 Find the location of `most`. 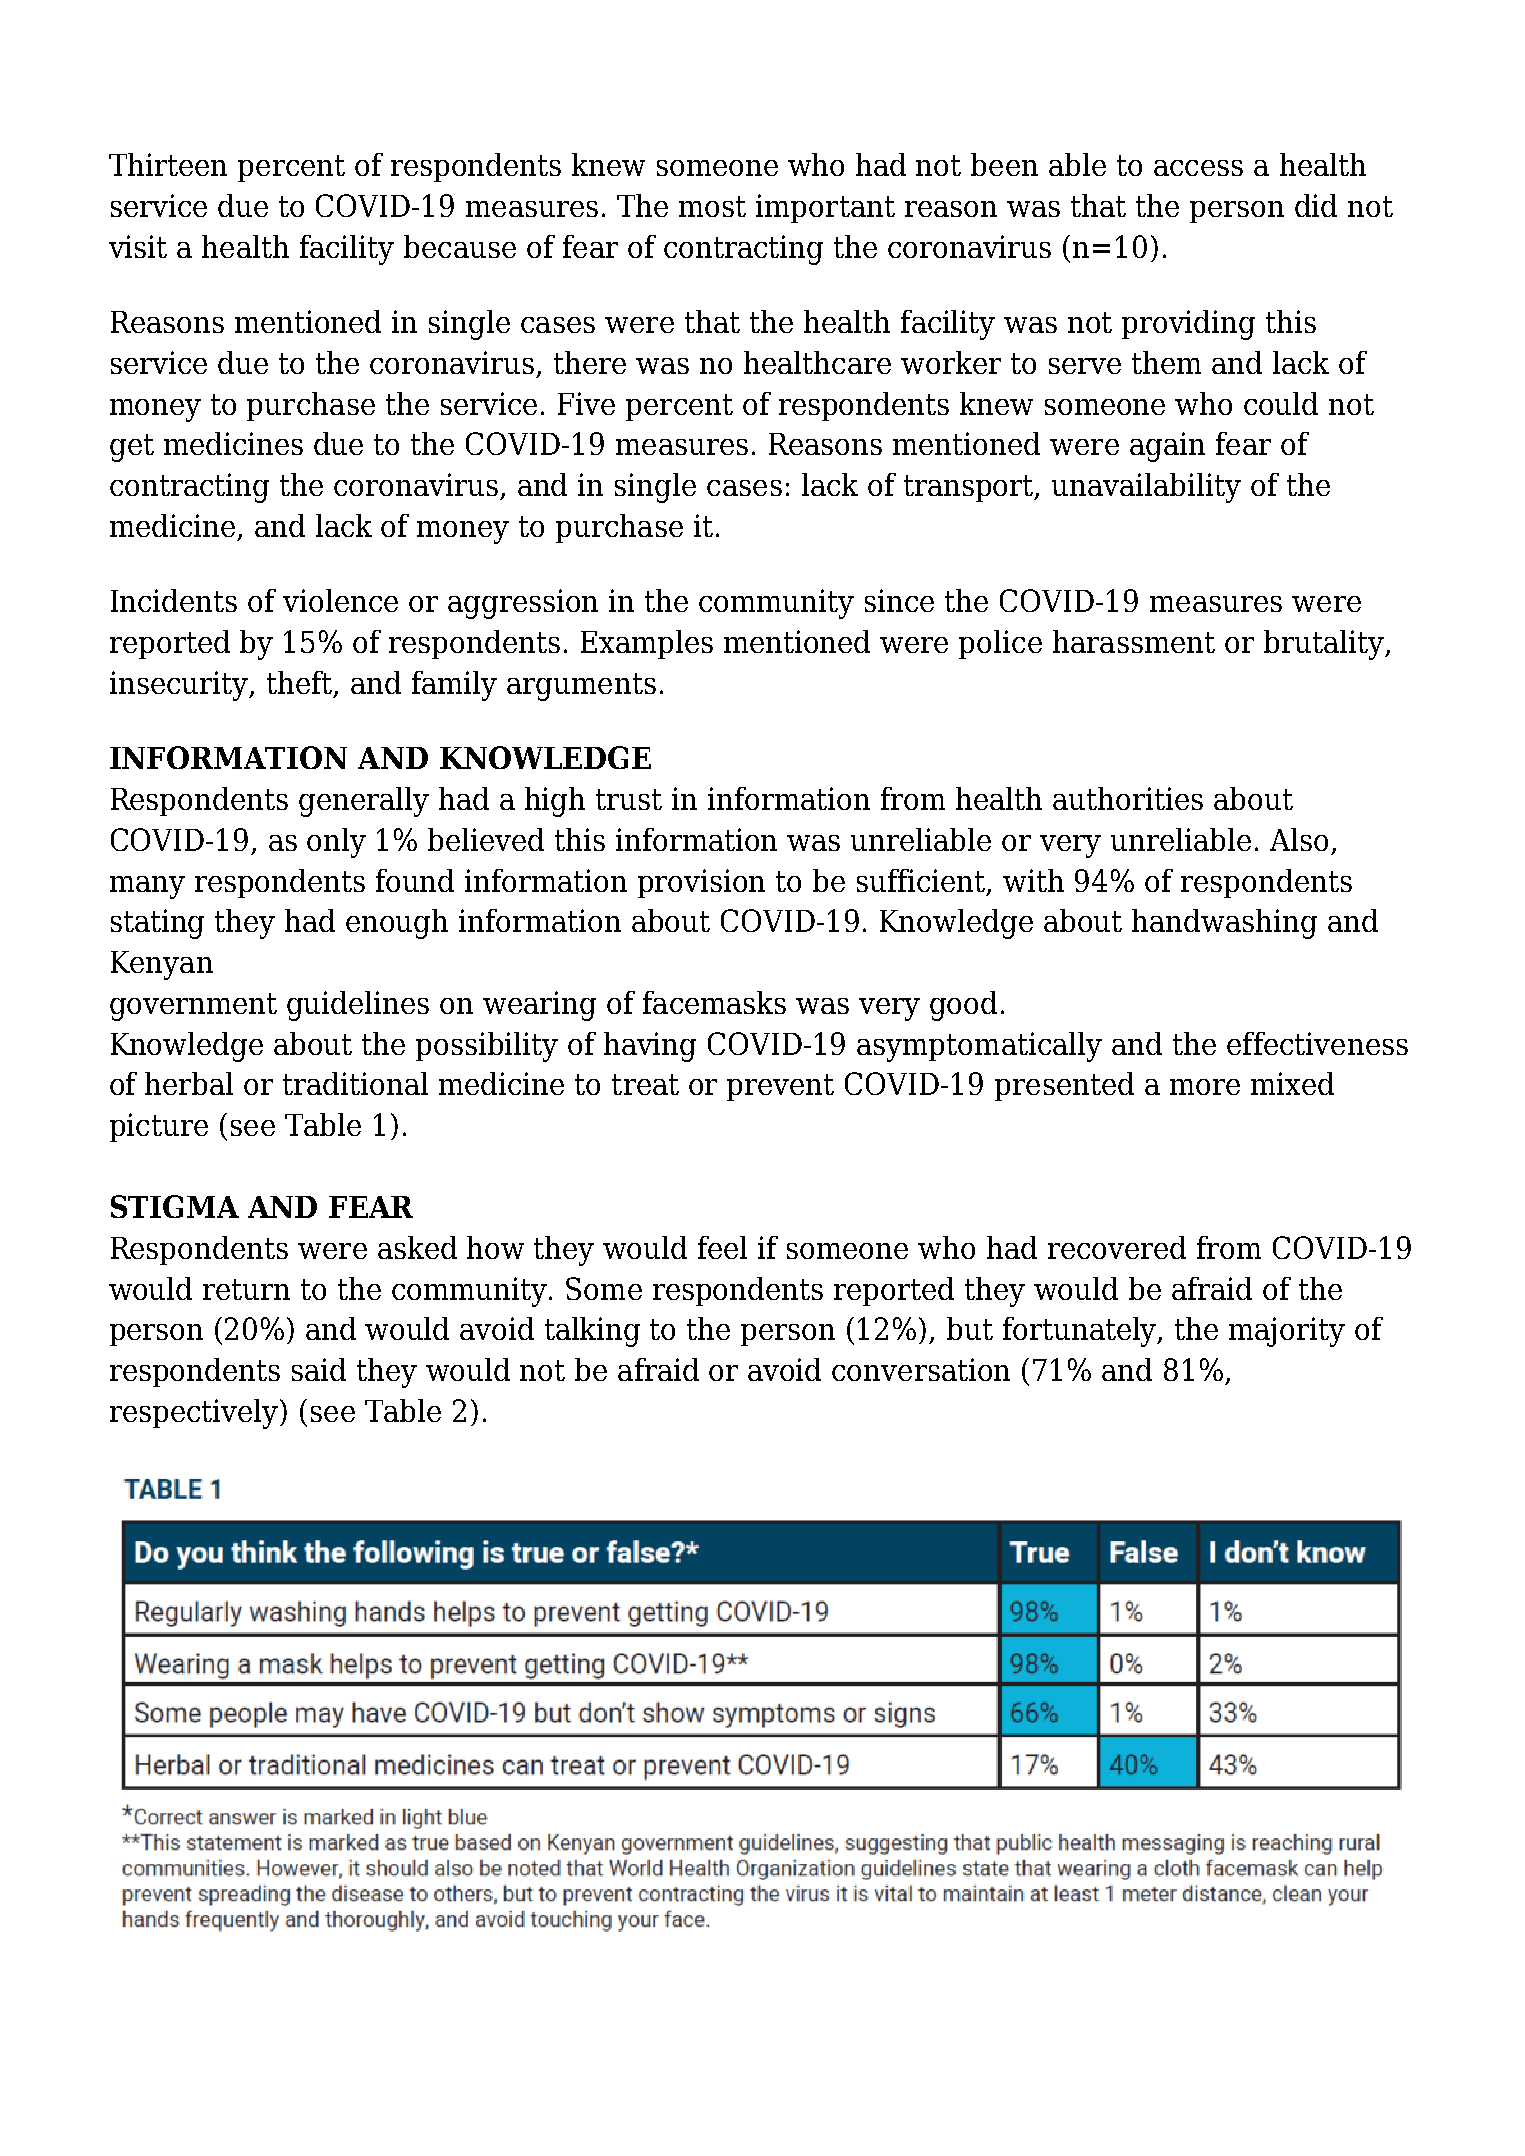

most is located at coordinates (712, 206).
